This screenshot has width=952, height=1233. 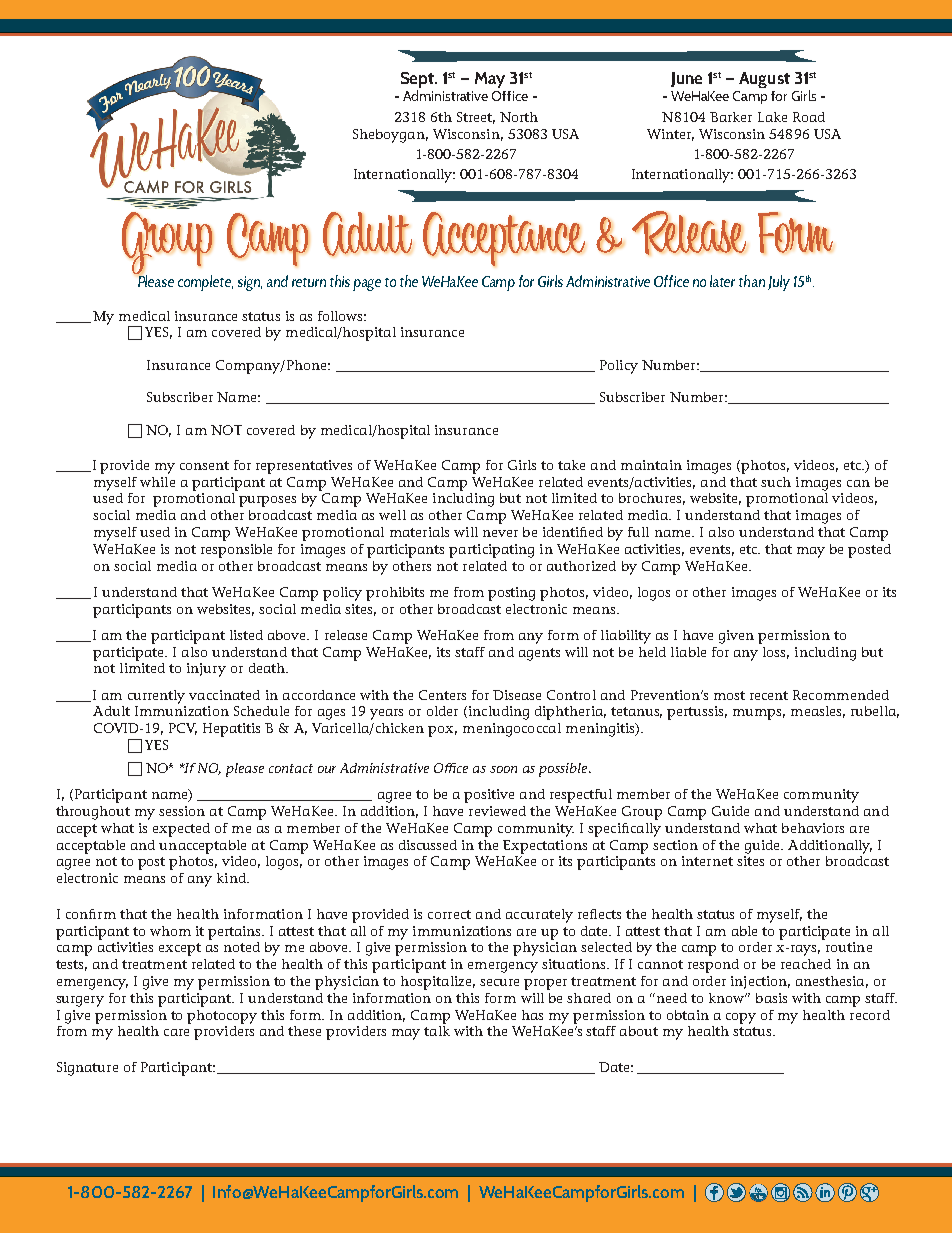 What do you see at coordinates (638, 532) in the screenshot?
I see `full` at bounding box center [638, 532].
